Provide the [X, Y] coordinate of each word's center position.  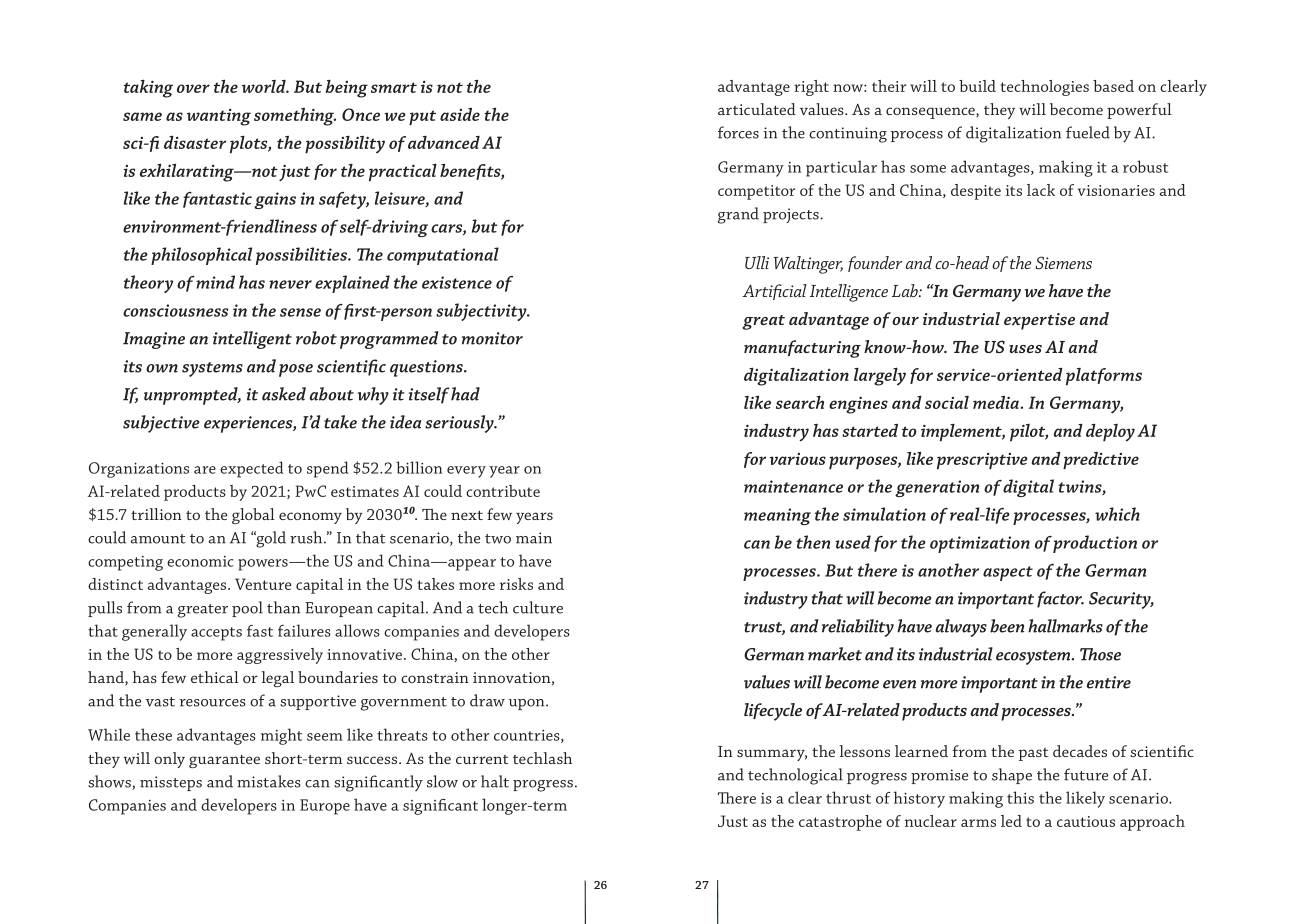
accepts [216, 634]
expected [252, 469]
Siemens [1063, 262]
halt [495, 781]
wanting [219, 117]
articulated [757, 109]
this [1020, 797]
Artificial [775, 292]
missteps [171, 783]
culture [538, 607]
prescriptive [982, 461]
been [1007, 626]
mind [215, 282]
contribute [503, 491]
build [977, 86]
